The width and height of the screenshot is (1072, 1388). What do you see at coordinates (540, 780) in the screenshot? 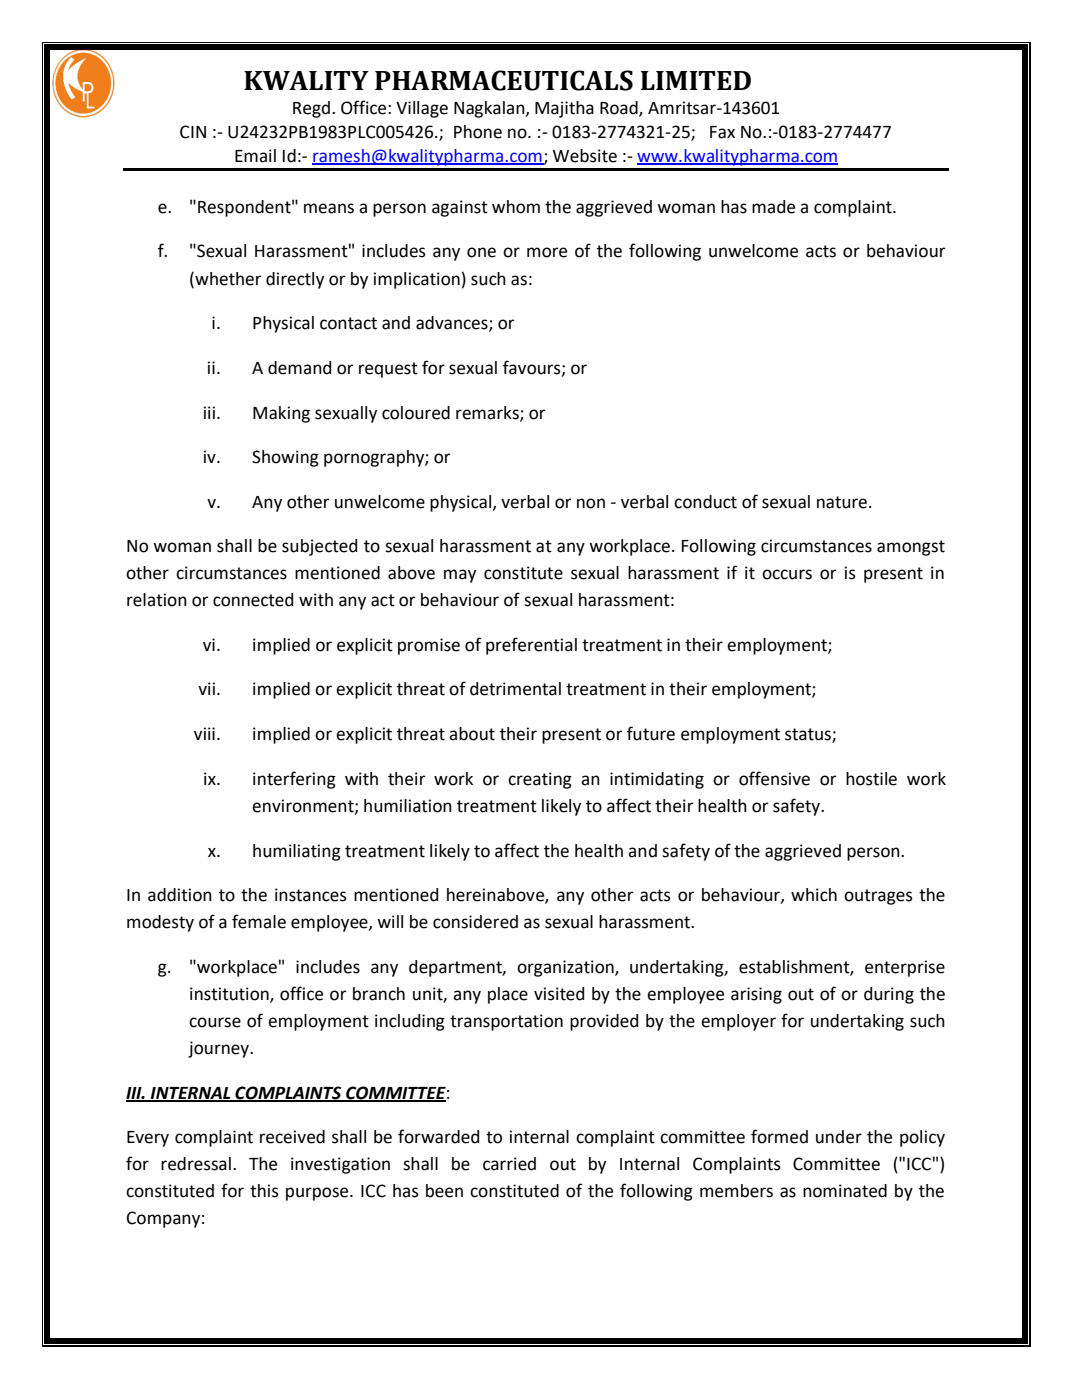
I see `creating` at bounding box center [540, 780].
